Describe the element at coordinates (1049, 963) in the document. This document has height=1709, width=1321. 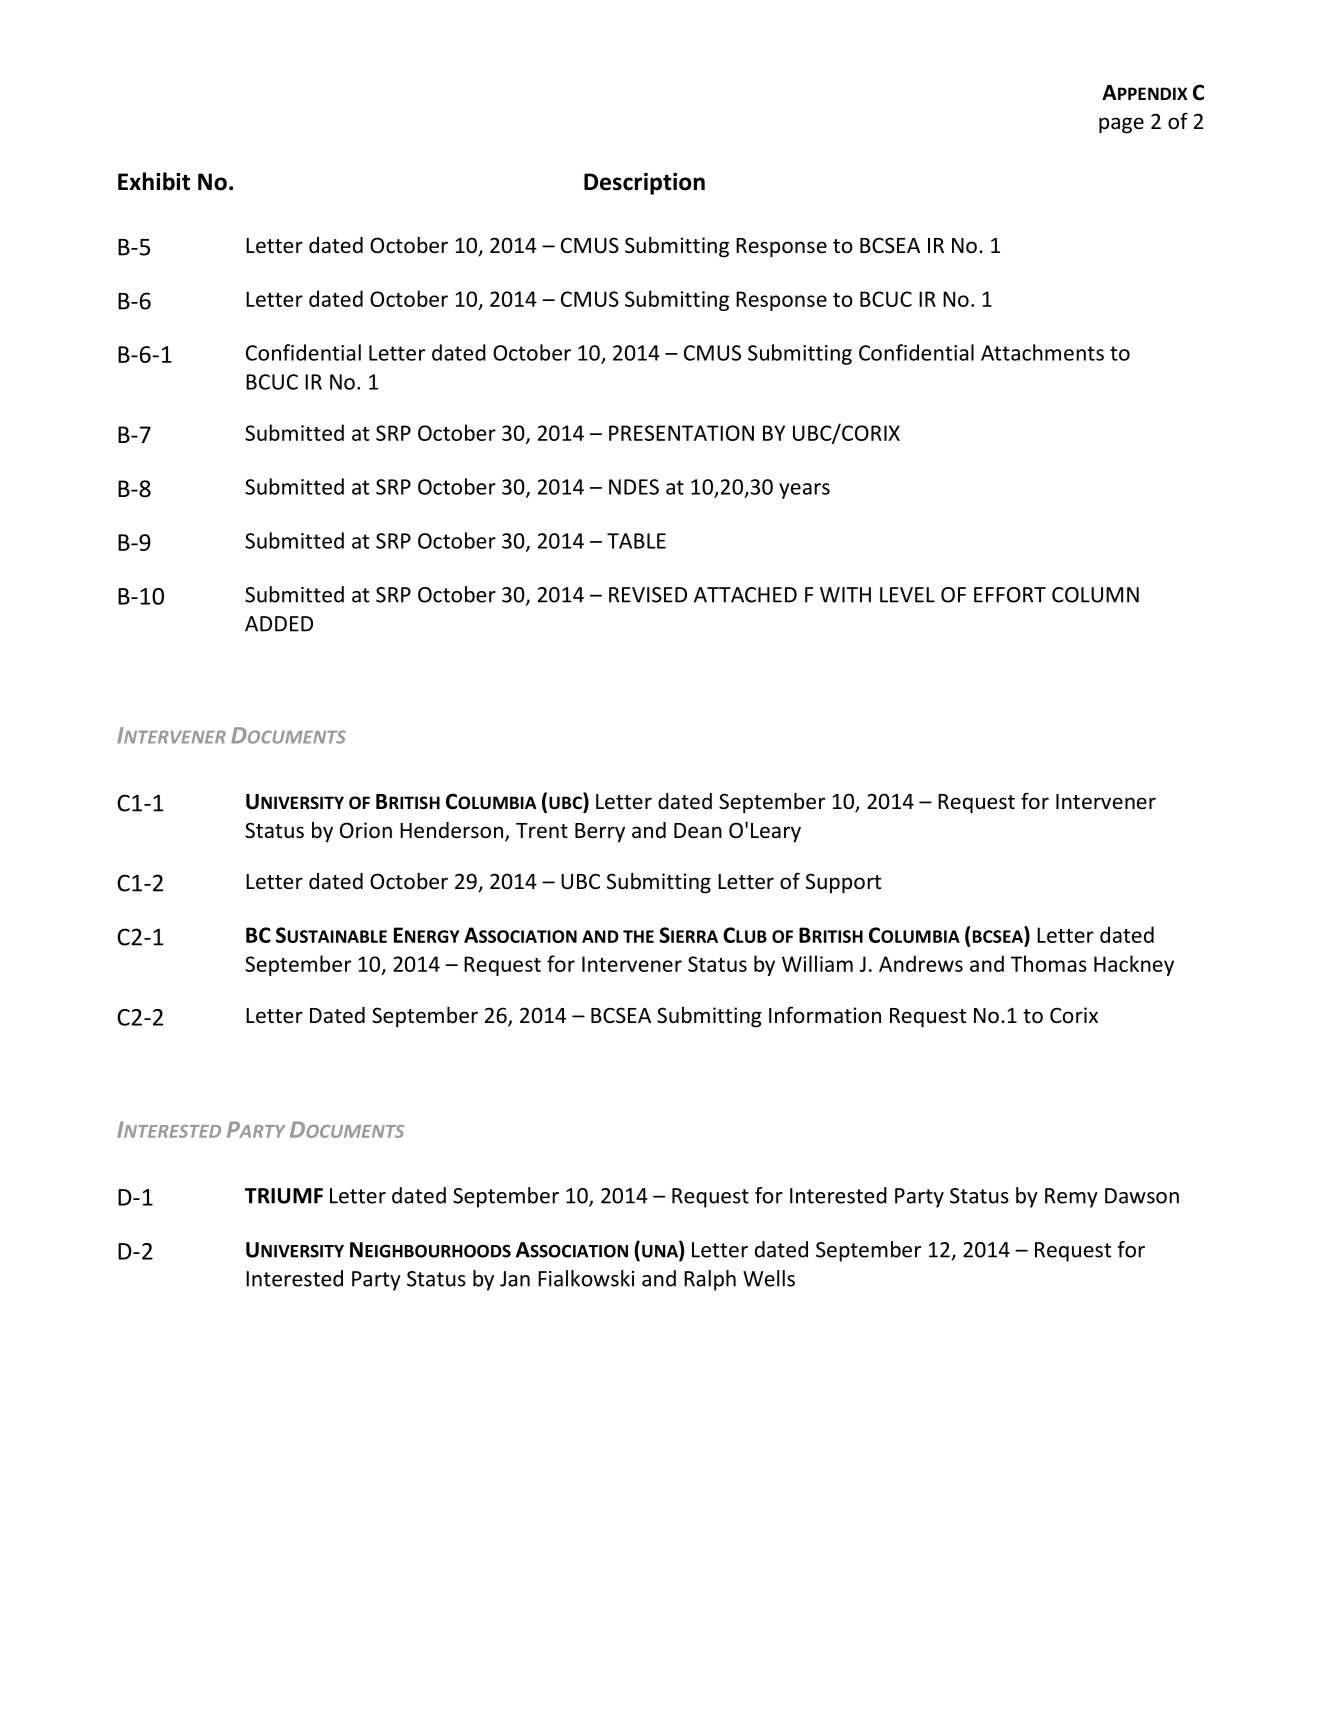
I see `Thomas` at that location.
